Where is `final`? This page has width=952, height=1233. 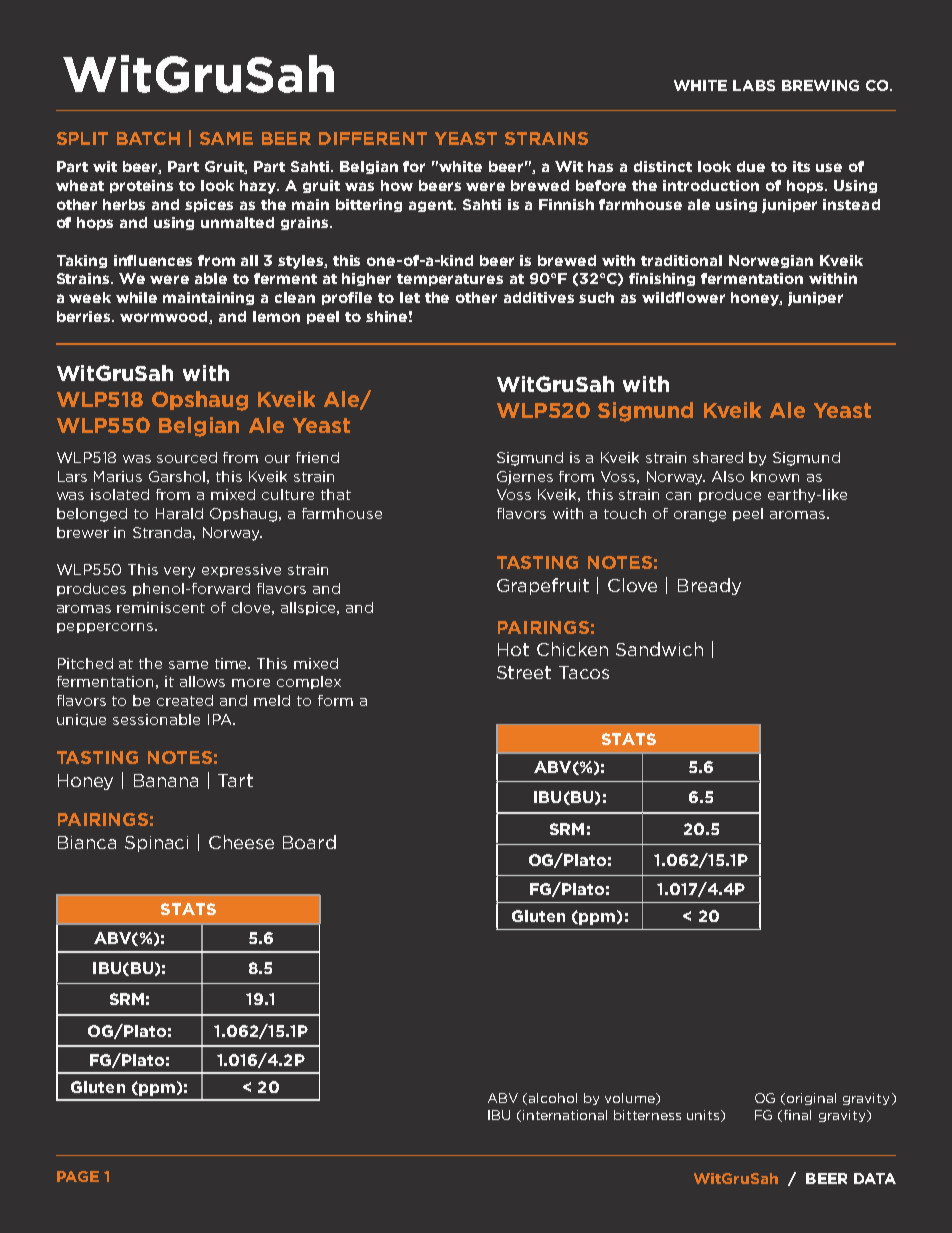 final is located at coordinates (797, 1115).
